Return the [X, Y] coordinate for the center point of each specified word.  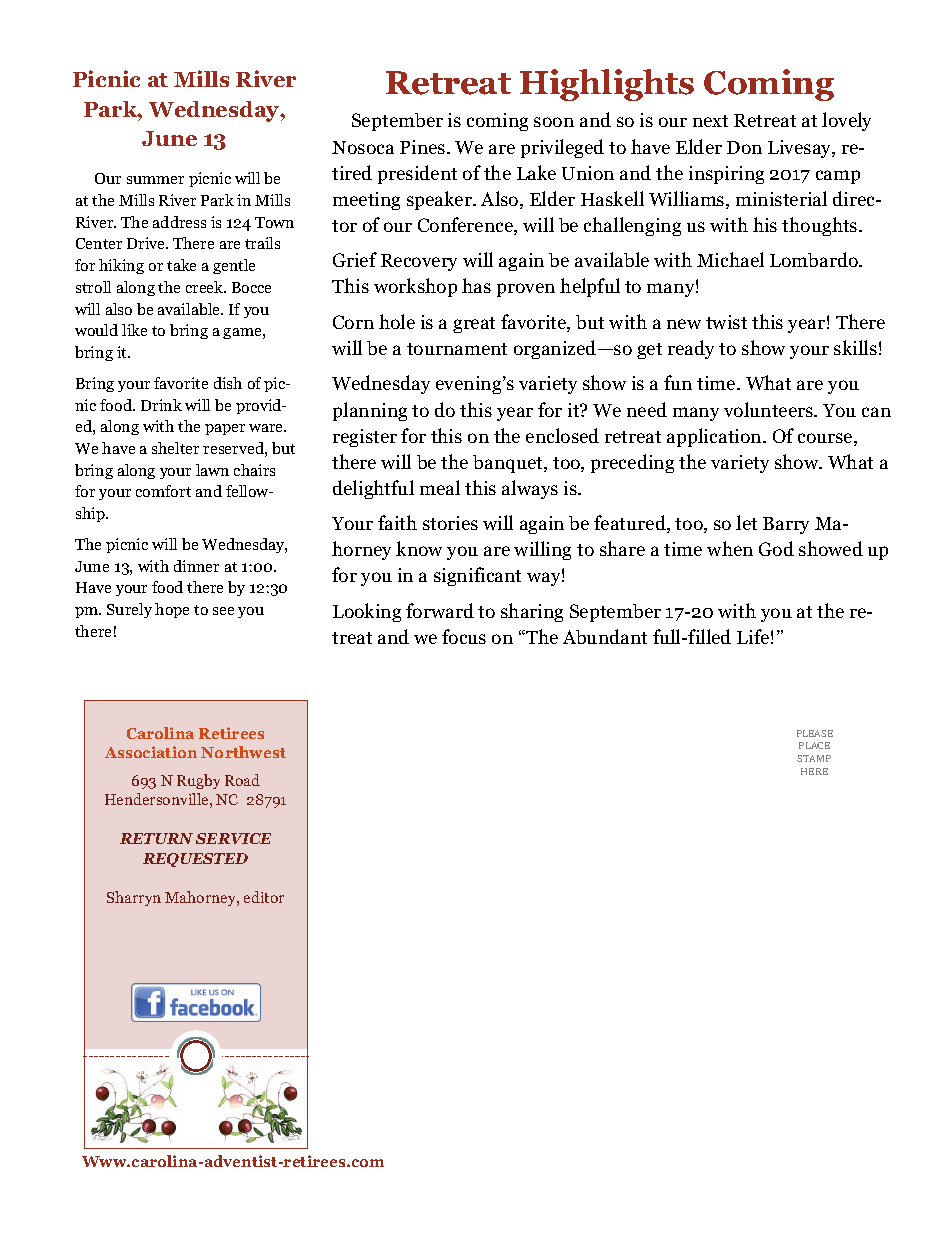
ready [691, 349]
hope [172, 610]
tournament [457, 349]
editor [264, 897]
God [776, 548]
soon [554, 122]
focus [464, 636]
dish [228, 383]
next [710, 121]
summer [155, 180]
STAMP [814, 758]
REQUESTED [195, 860]
